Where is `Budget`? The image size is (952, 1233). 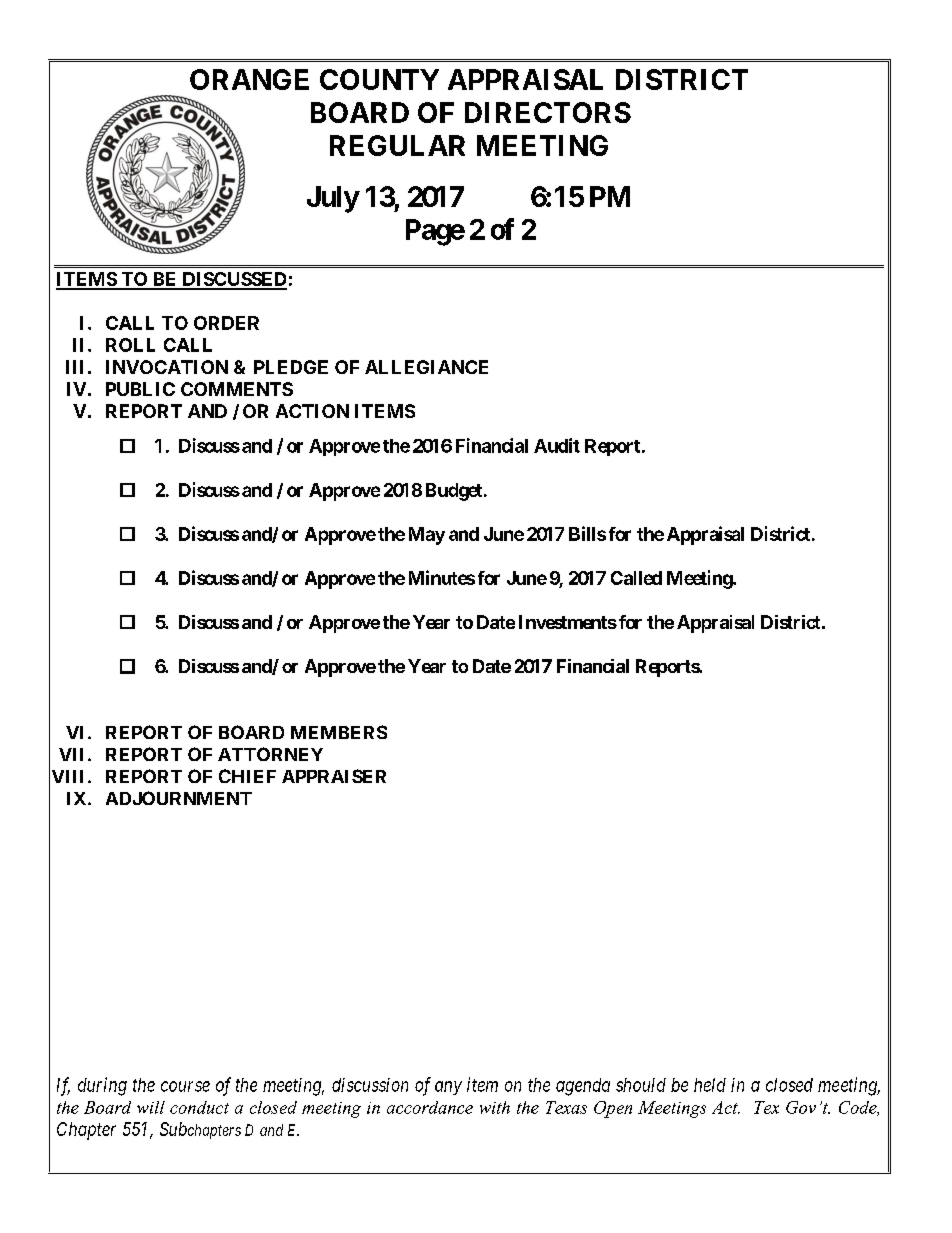 Budget is located at coordinates (454, 492).
